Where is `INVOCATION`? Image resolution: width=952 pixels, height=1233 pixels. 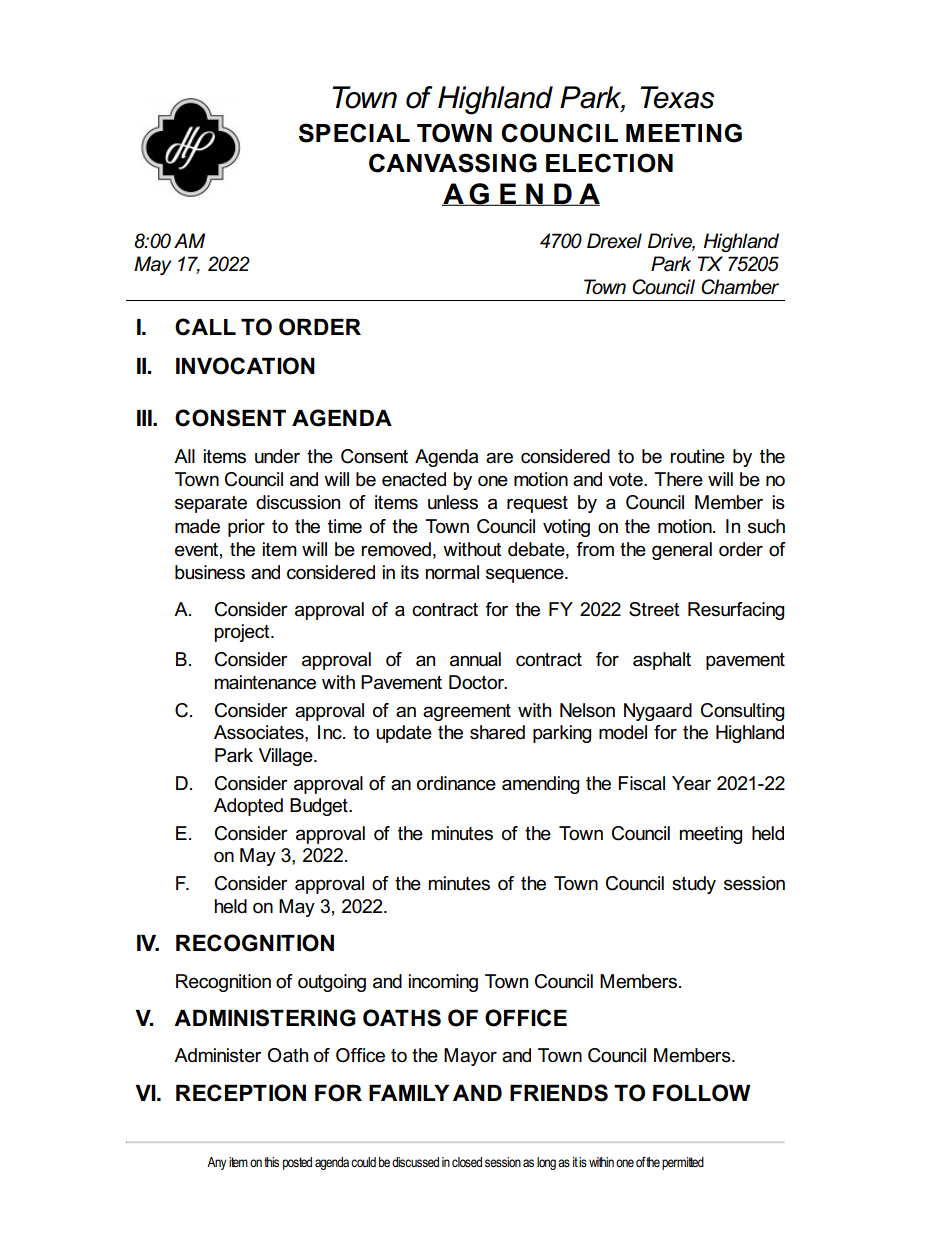 INVOCATION is located at coordinates (245, 366).
